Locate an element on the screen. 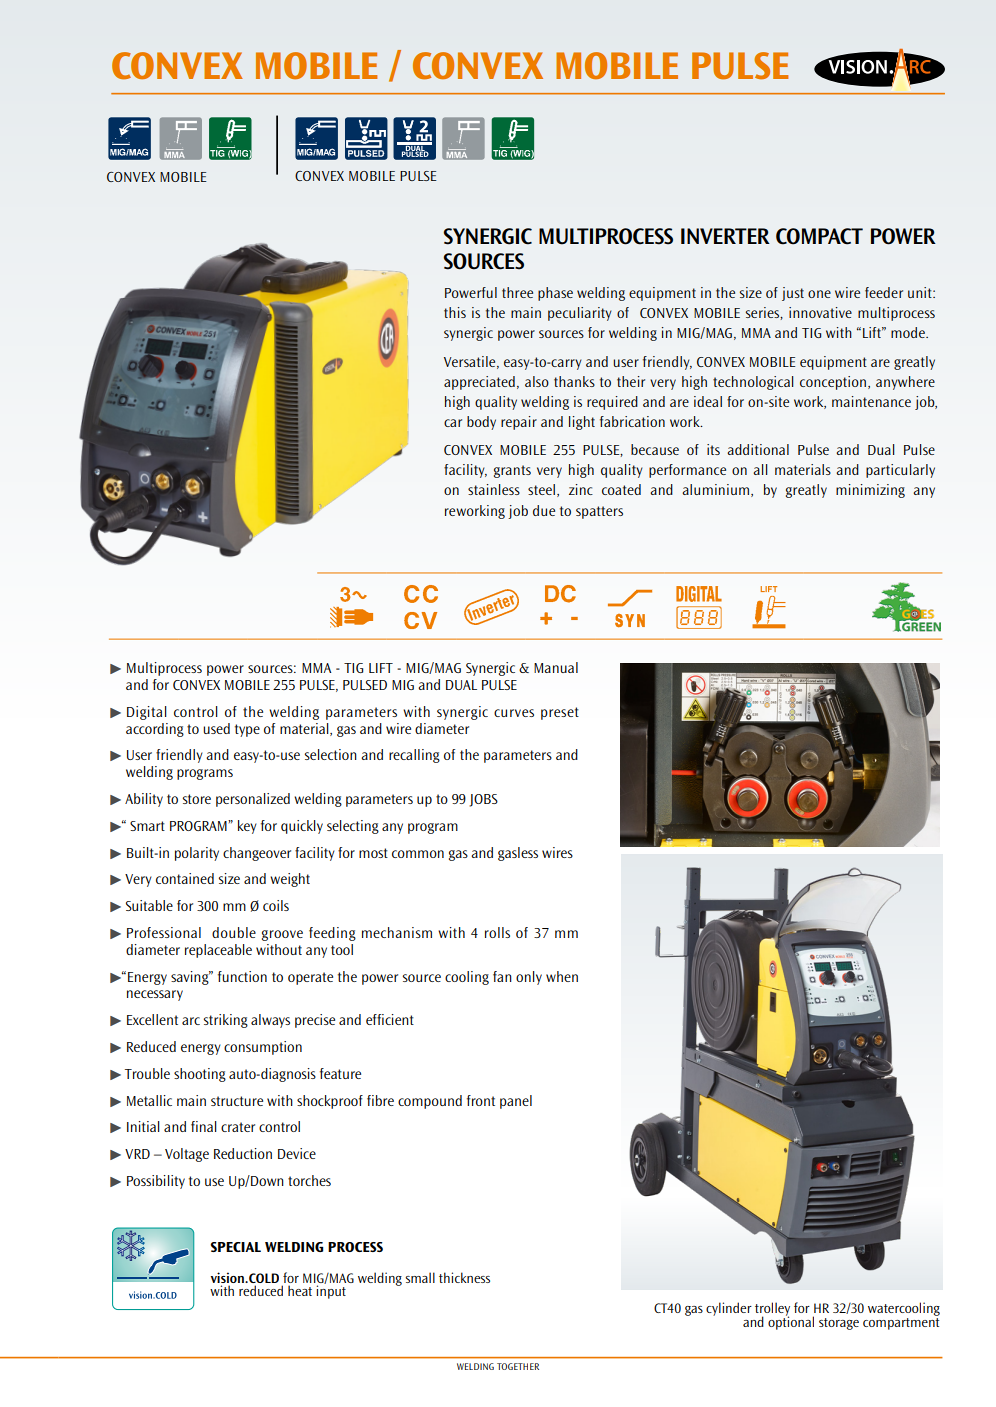 The image size is (996, 1407). minimizing is located at coordinates (870, 491).
